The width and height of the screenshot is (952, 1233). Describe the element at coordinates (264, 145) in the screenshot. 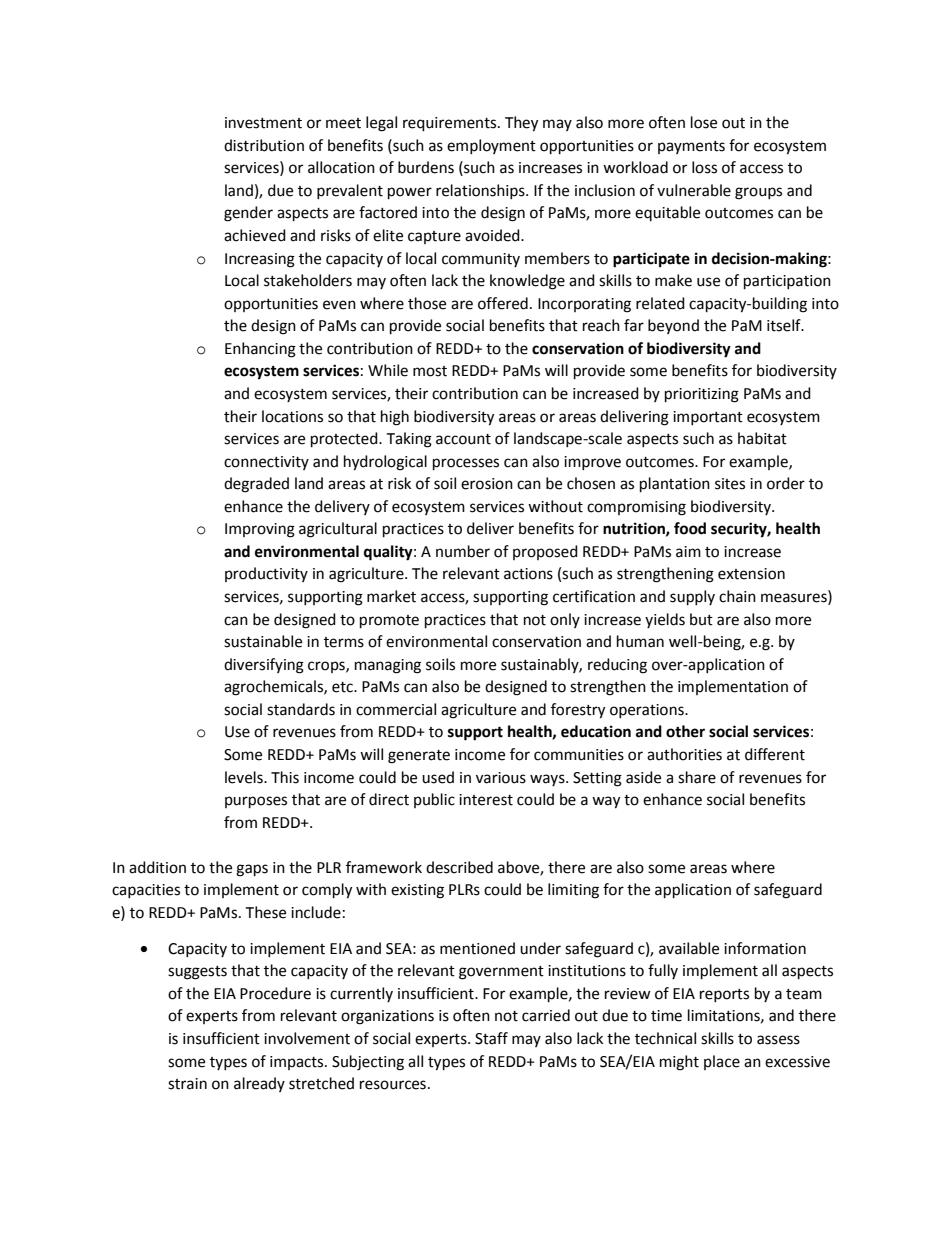

I see `distribution` at that location.
